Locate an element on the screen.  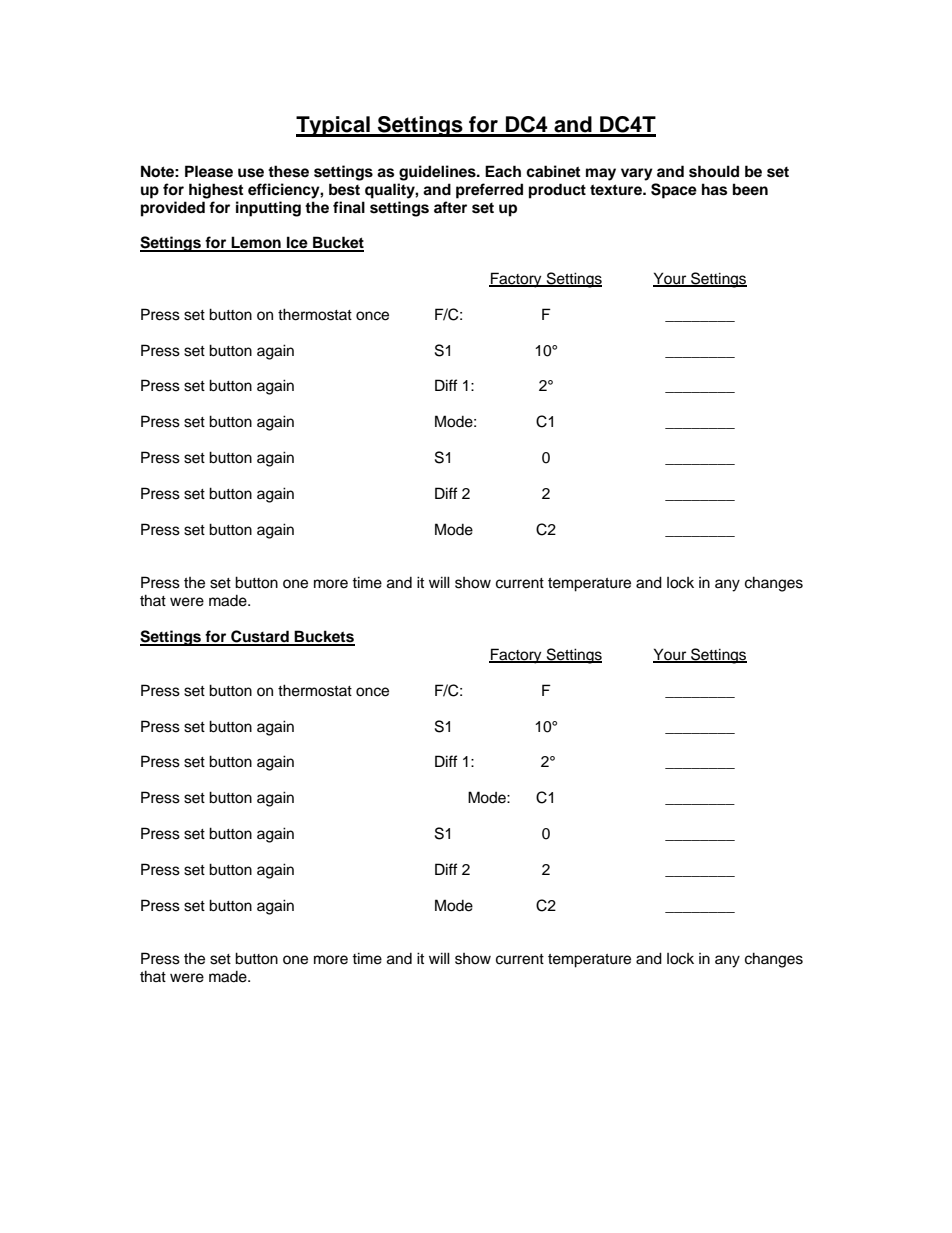
after is located at coordinates (450, 207).
